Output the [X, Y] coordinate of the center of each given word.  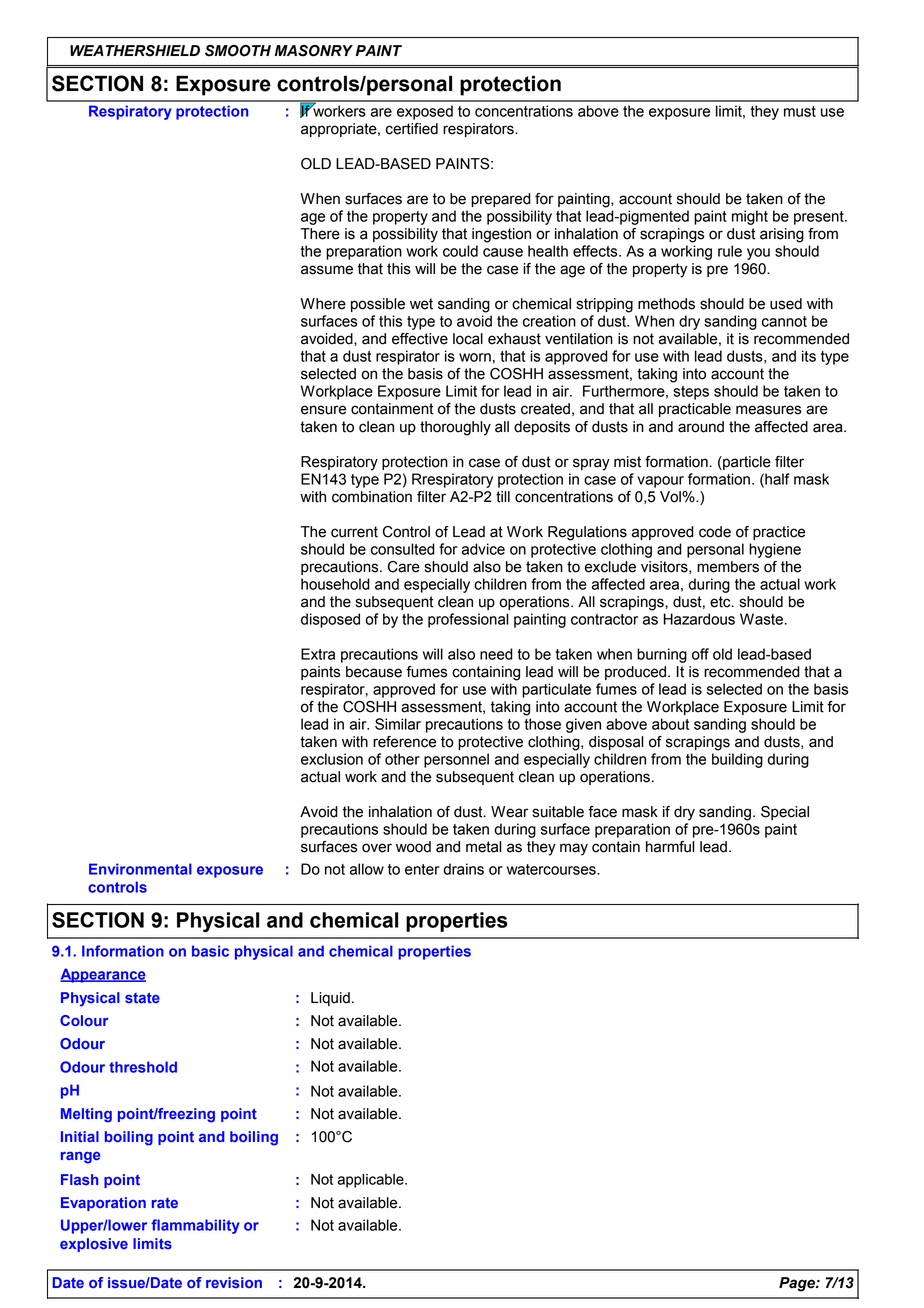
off [700, 654]
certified [412, 129]
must [800, 111]
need [496, 654]
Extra [318, 654]
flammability [195, 1226]
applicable [372, 1181]
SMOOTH [238, 51]
